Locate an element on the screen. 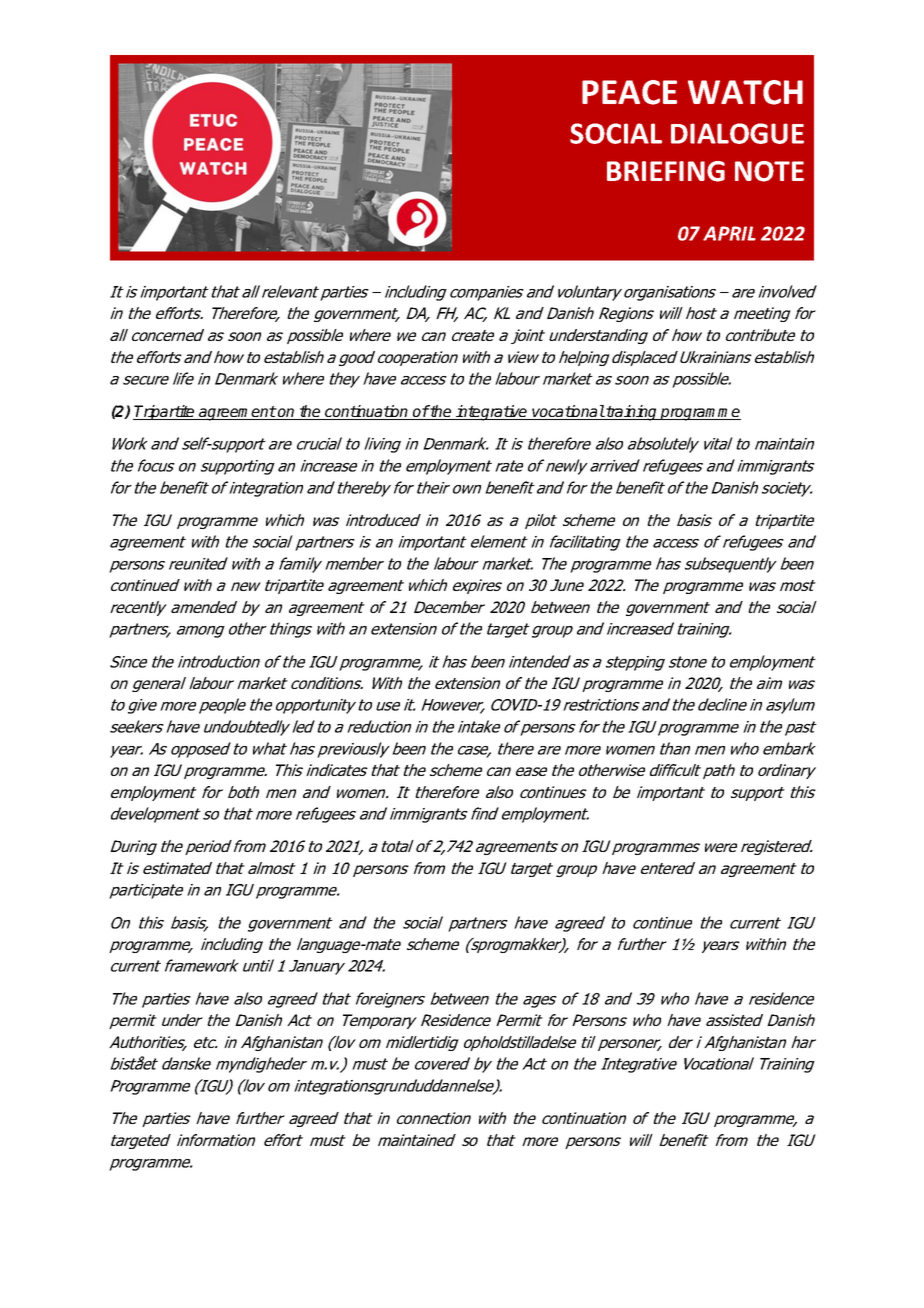 The image size is (924, 1308). WATCH is located at coordinates (745, 92).
